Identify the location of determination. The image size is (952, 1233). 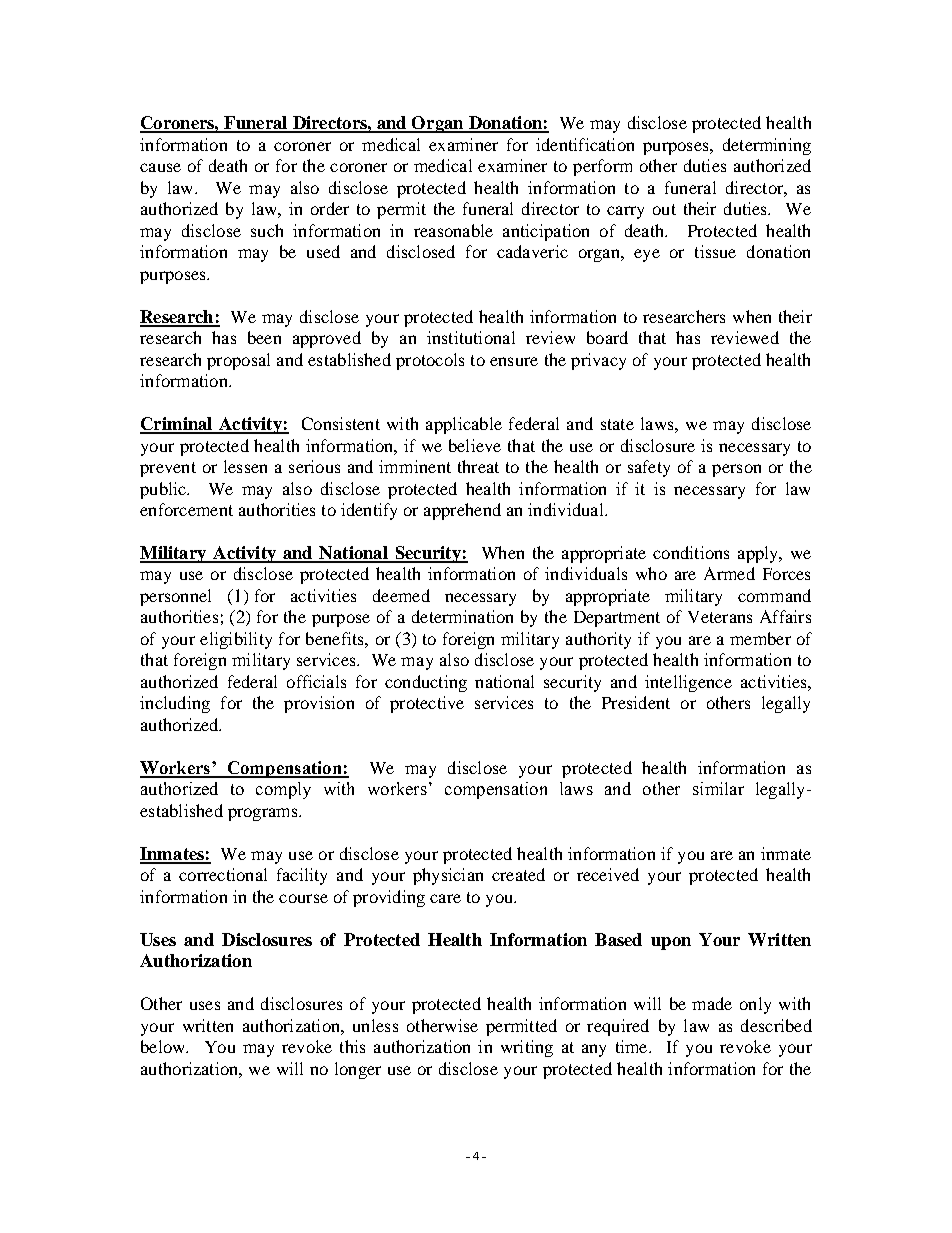
(462, 616).
